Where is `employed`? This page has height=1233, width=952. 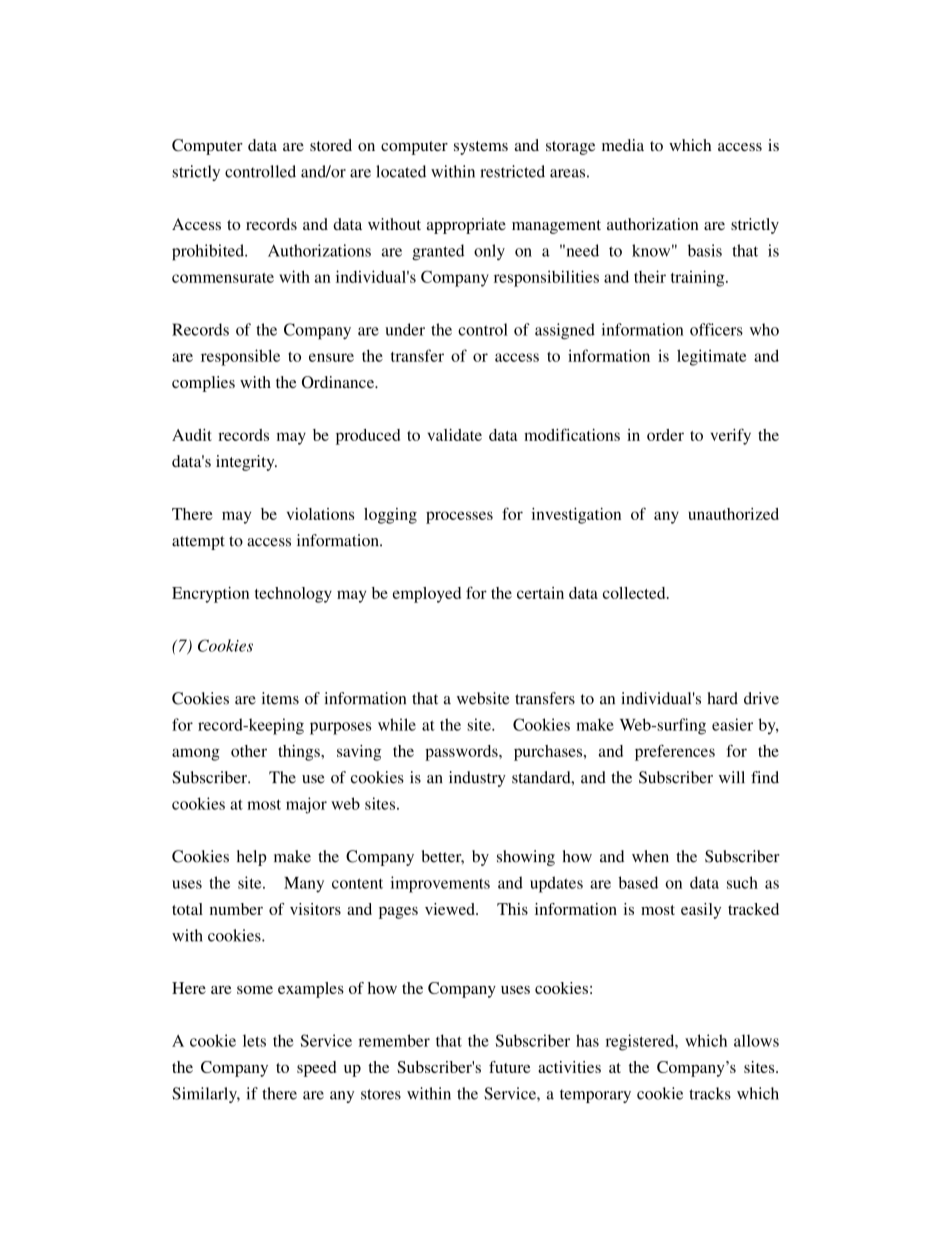 employed is located at coordinates (427, 595).
